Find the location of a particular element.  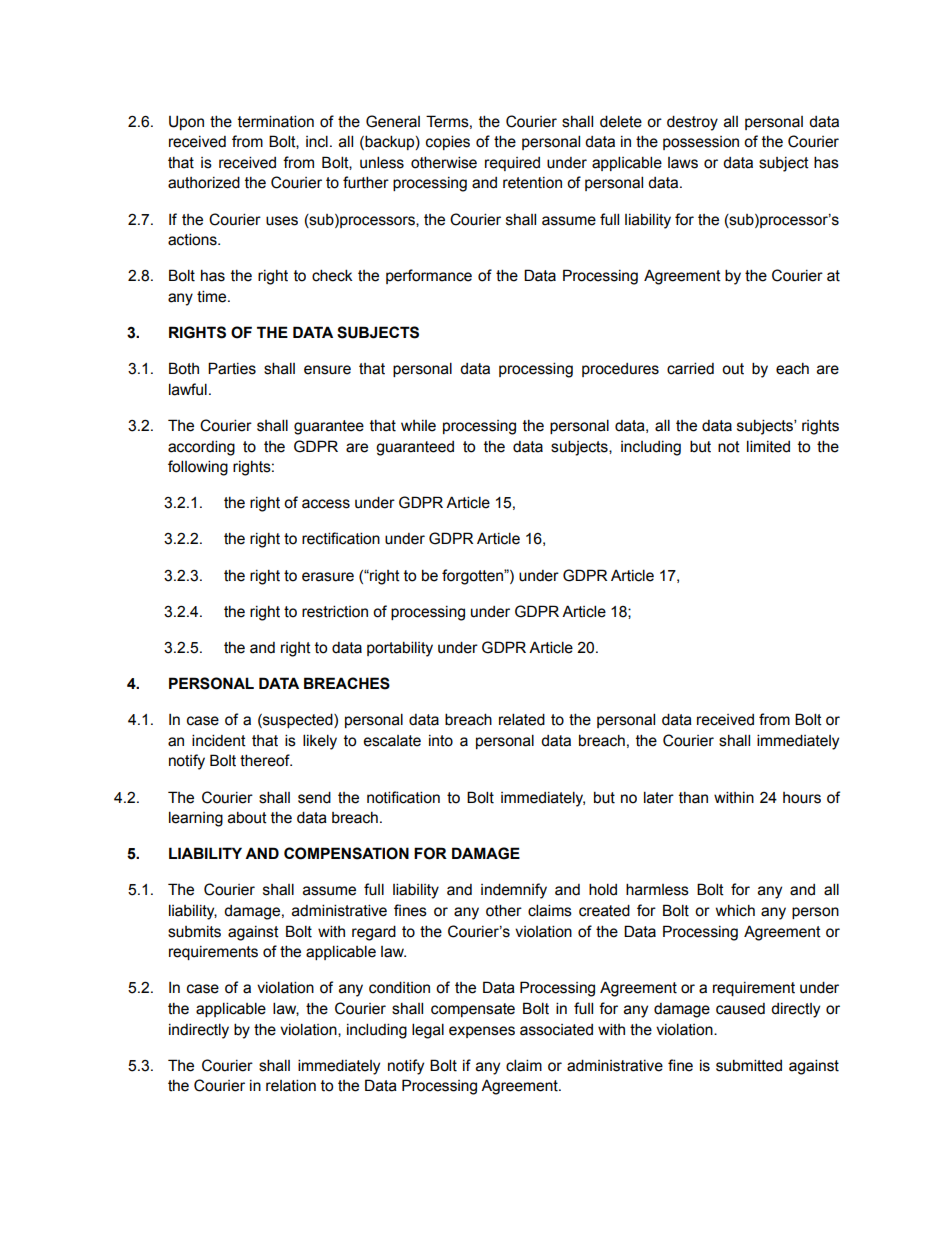

forgotten is located at coordinates (473, 577).
